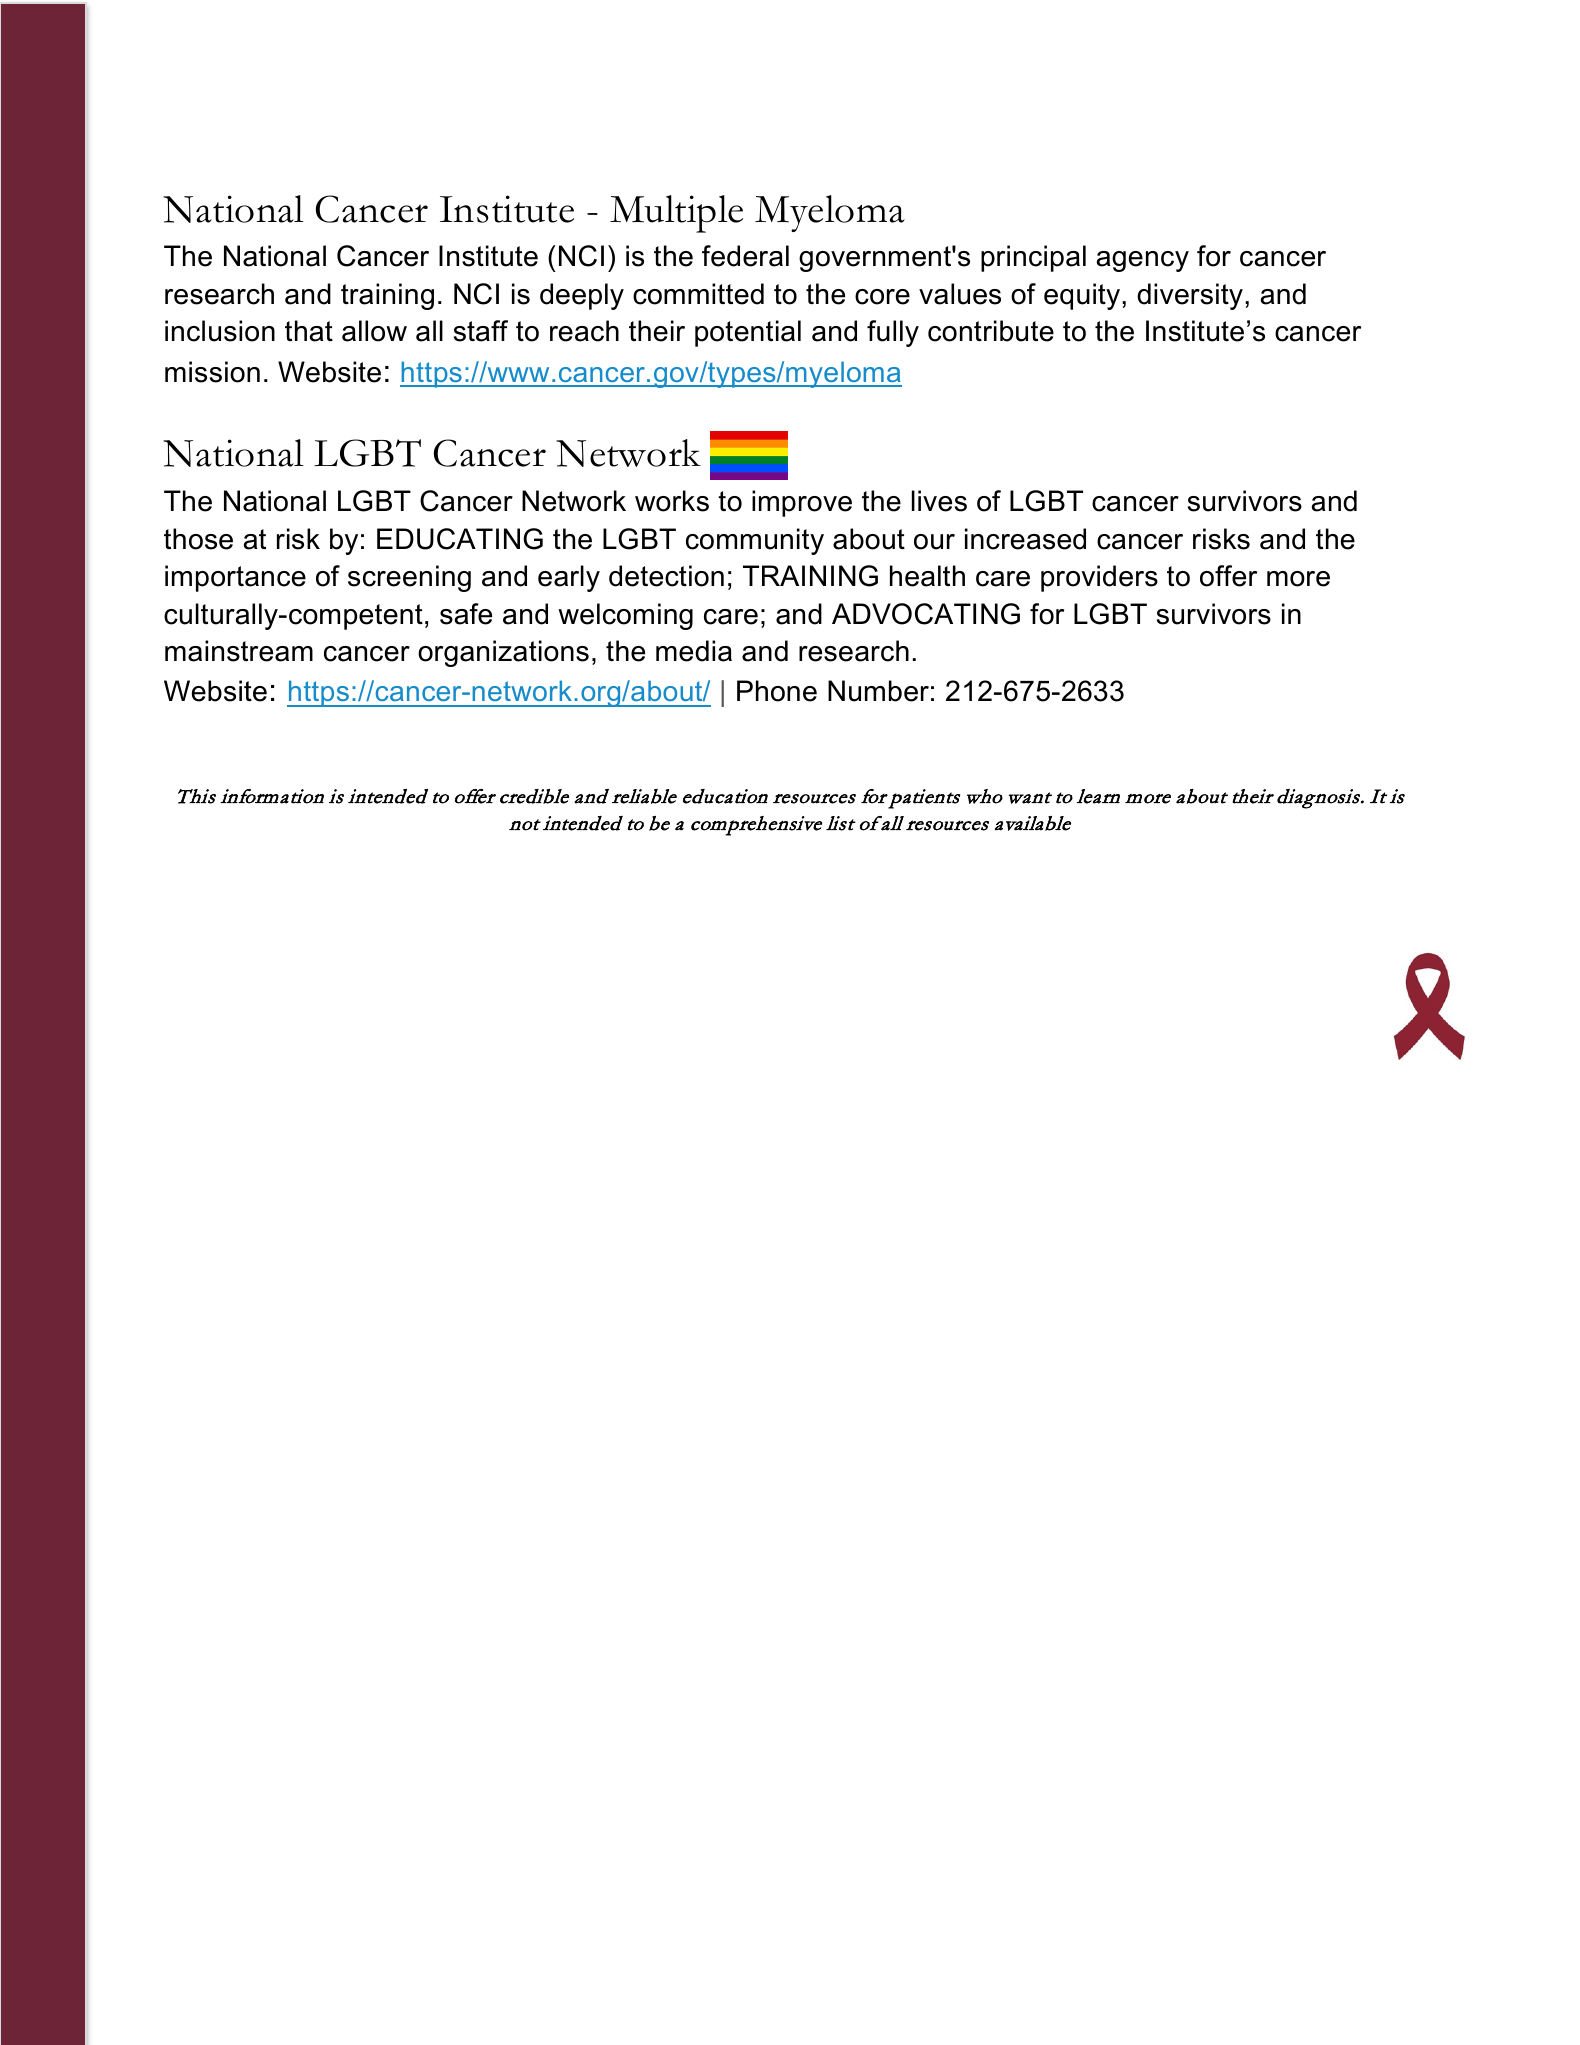 The height and width of the screenshot is (2045, 1580). Describe the element at coordinates (235, 578) in the screenshot. I see `importance` at that location.
